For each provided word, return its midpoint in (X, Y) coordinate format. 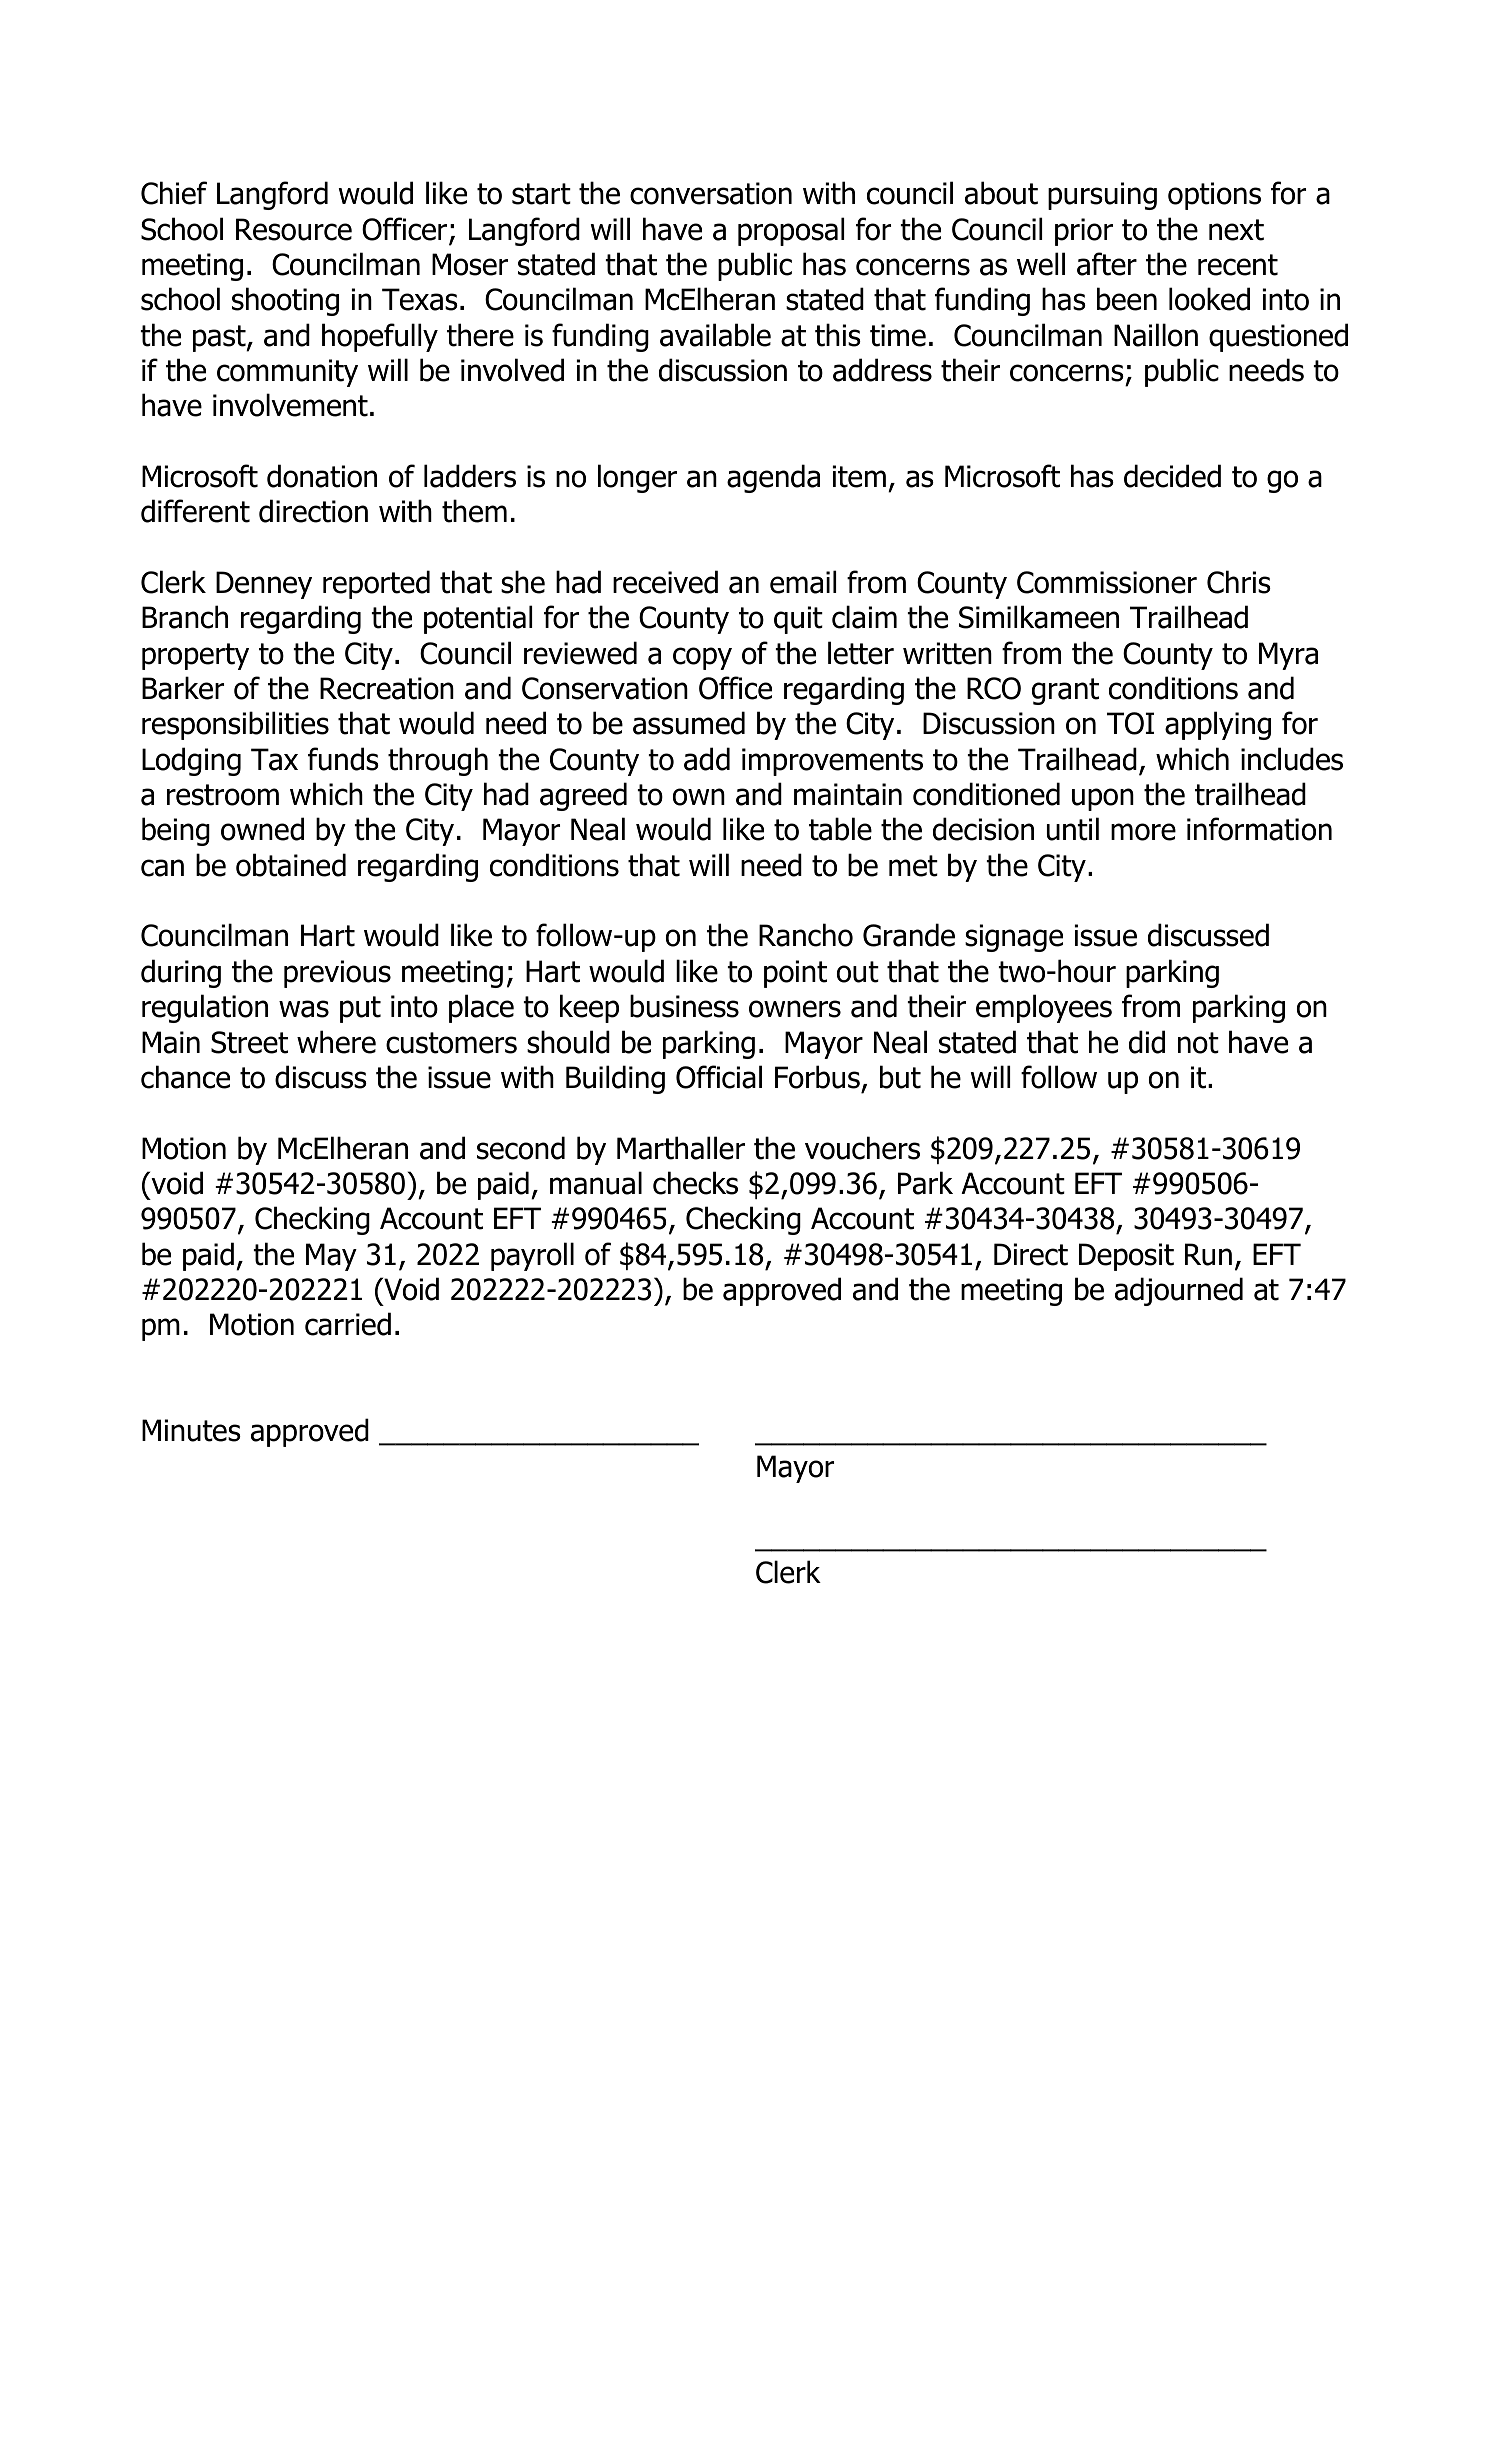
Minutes (191, 1430)
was (304, 1009)
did (1147, 1042)
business (684, 1006)
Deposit (1126, 1257)
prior (1084, 232)
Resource (294, 229)
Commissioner (1107, 582)
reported (376, 584)
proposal (791, 231)
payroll (532, 1256)
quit (798, 620)
